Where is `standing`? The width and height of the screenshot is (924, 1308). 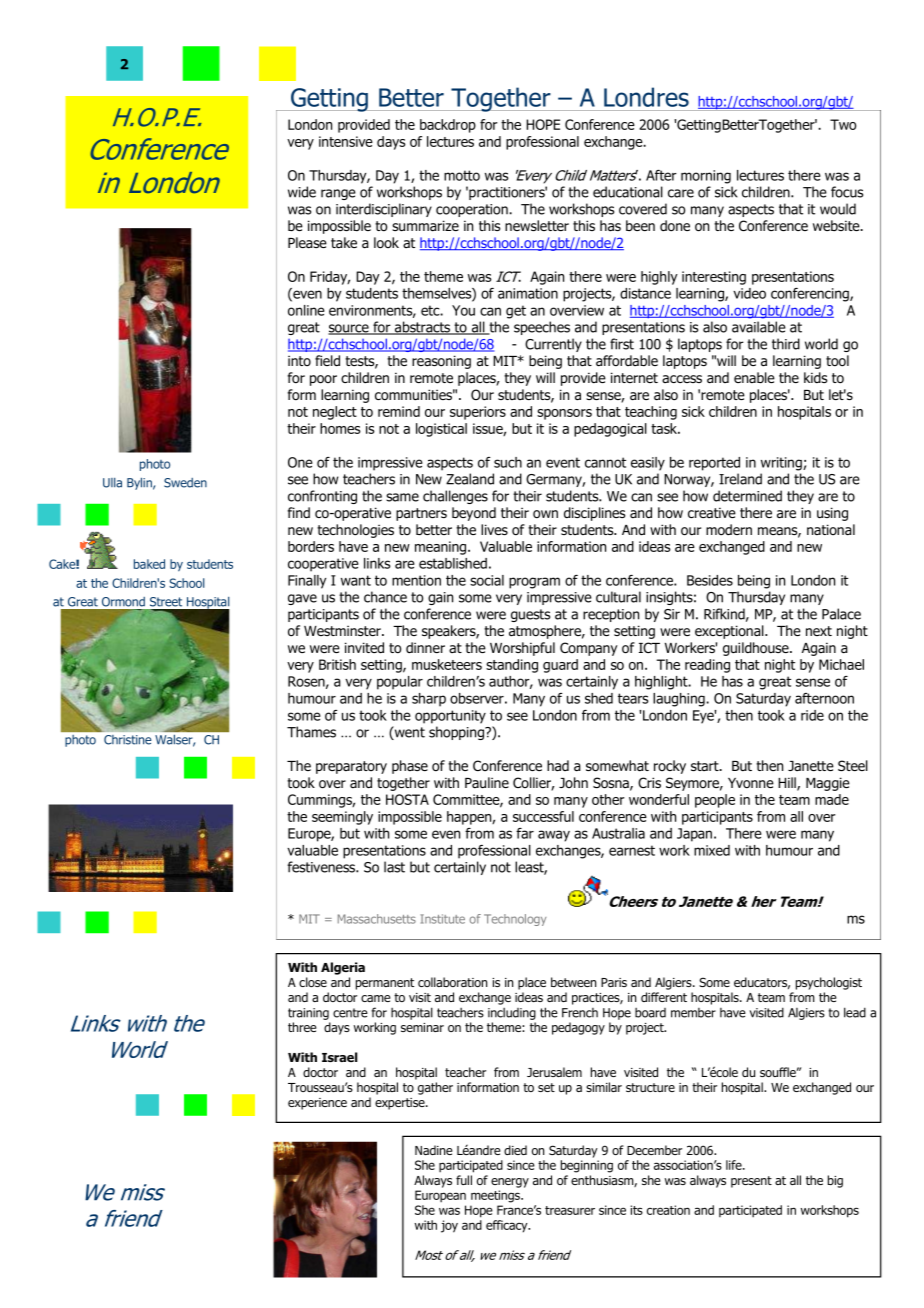
standing is located at coordinates (512, 666).
